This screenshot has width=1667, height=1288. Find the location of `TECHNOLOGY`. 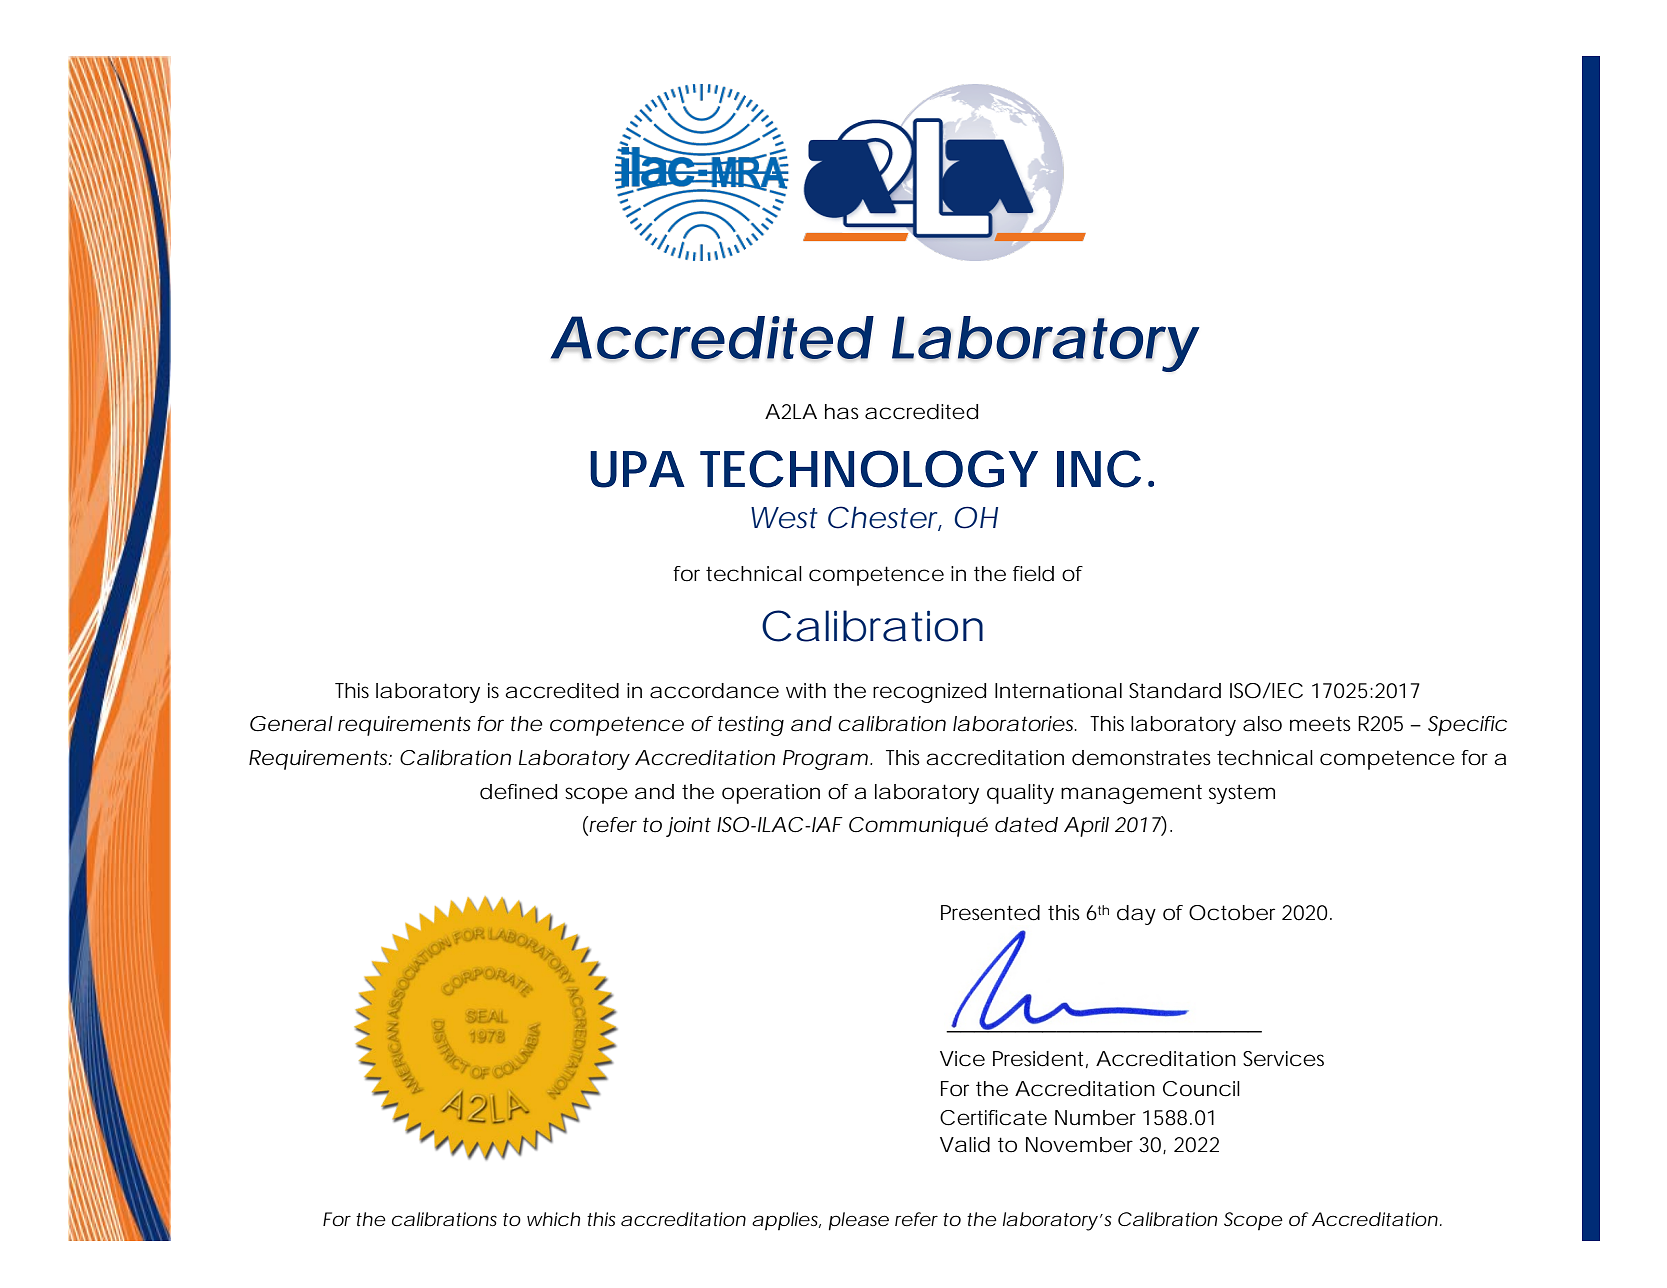

TECHNOLOGY is located at coordinates (869, 469).
